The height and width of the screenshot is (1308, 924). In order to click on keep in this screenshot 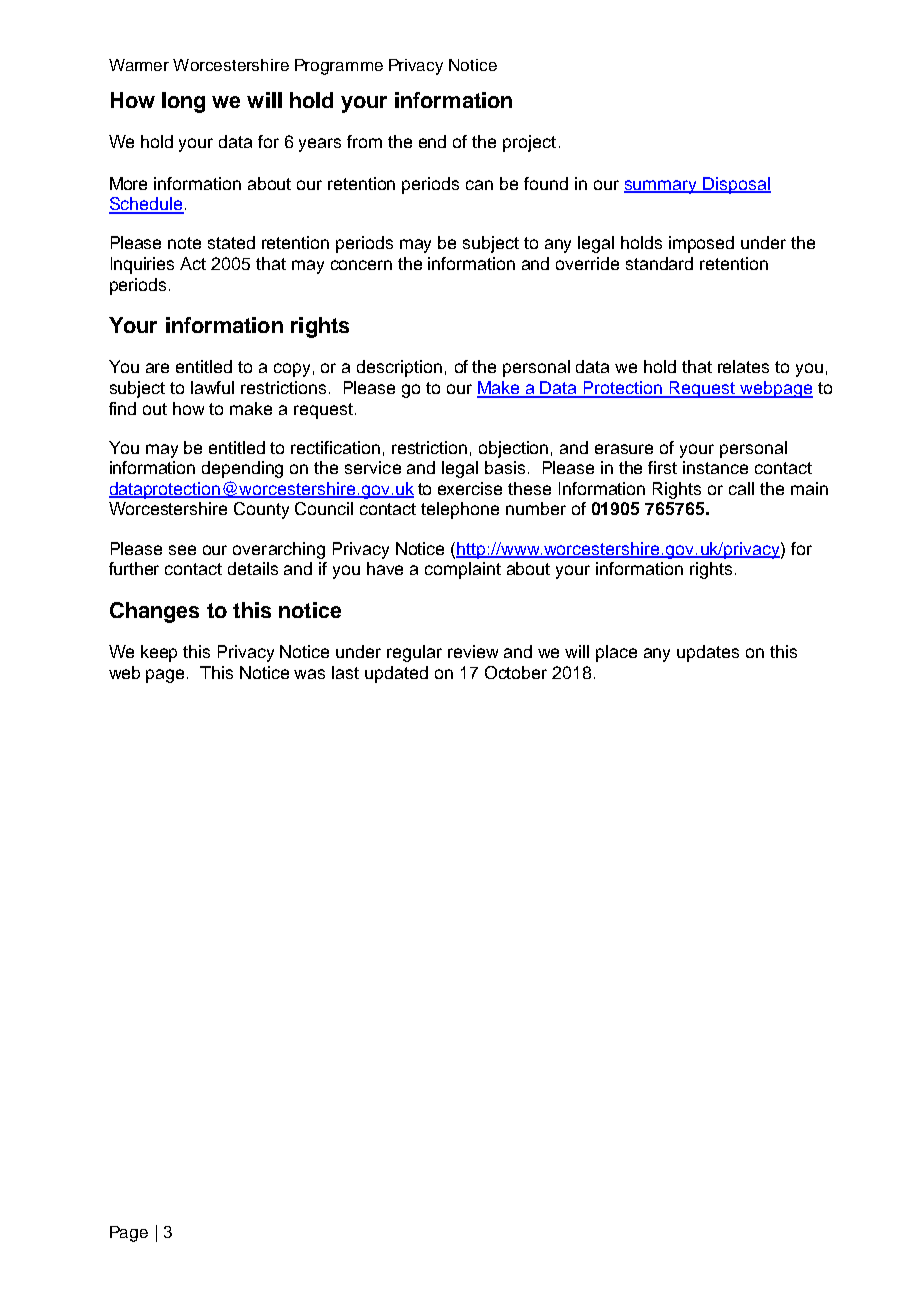, I will do `click(159, 653)`.
